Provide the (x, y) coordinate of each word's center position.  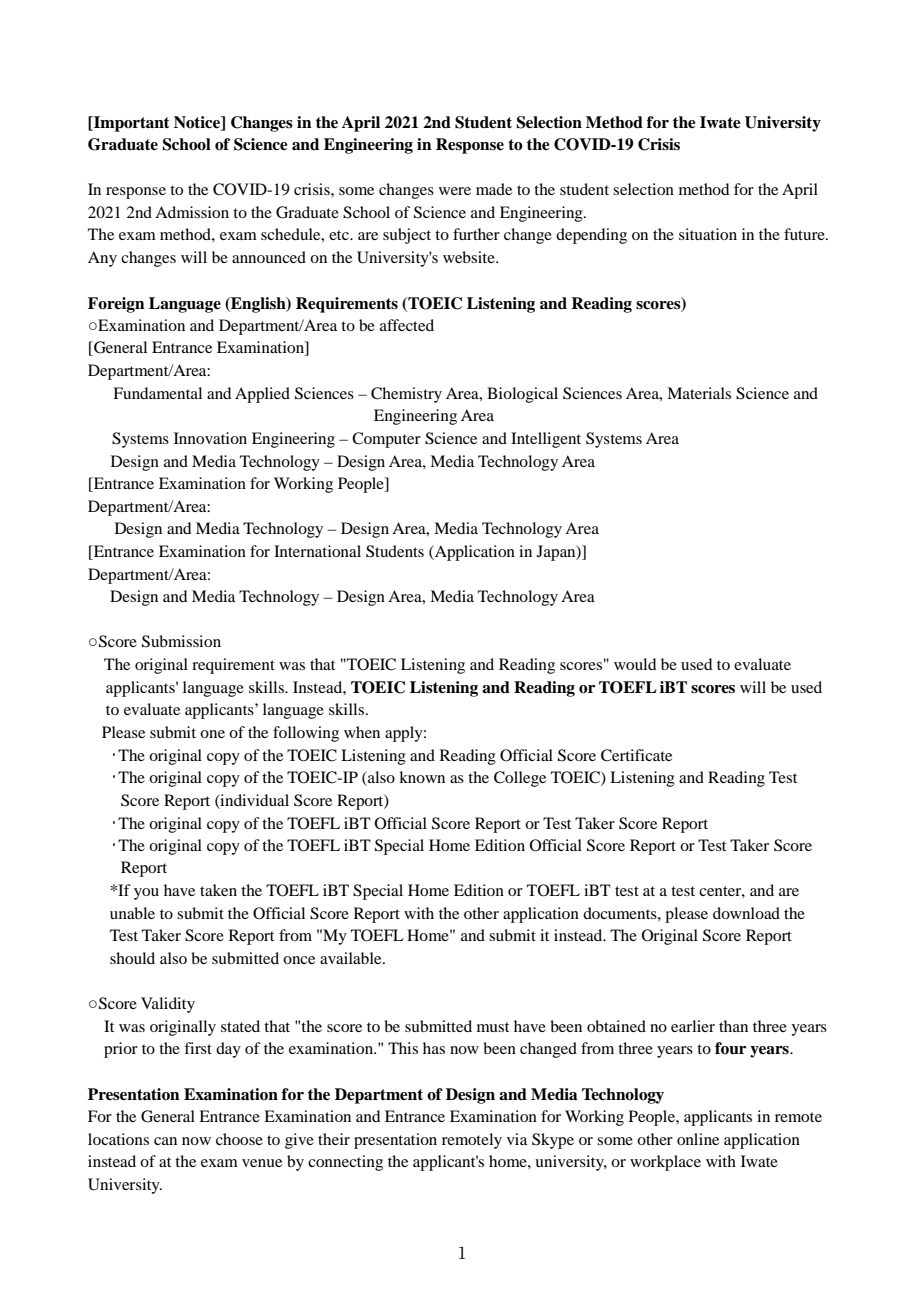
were (455, 191)
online (698, 1139)
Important (131, 124)
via (517, 1139)
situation (708, 234)
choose (239, 1139)
